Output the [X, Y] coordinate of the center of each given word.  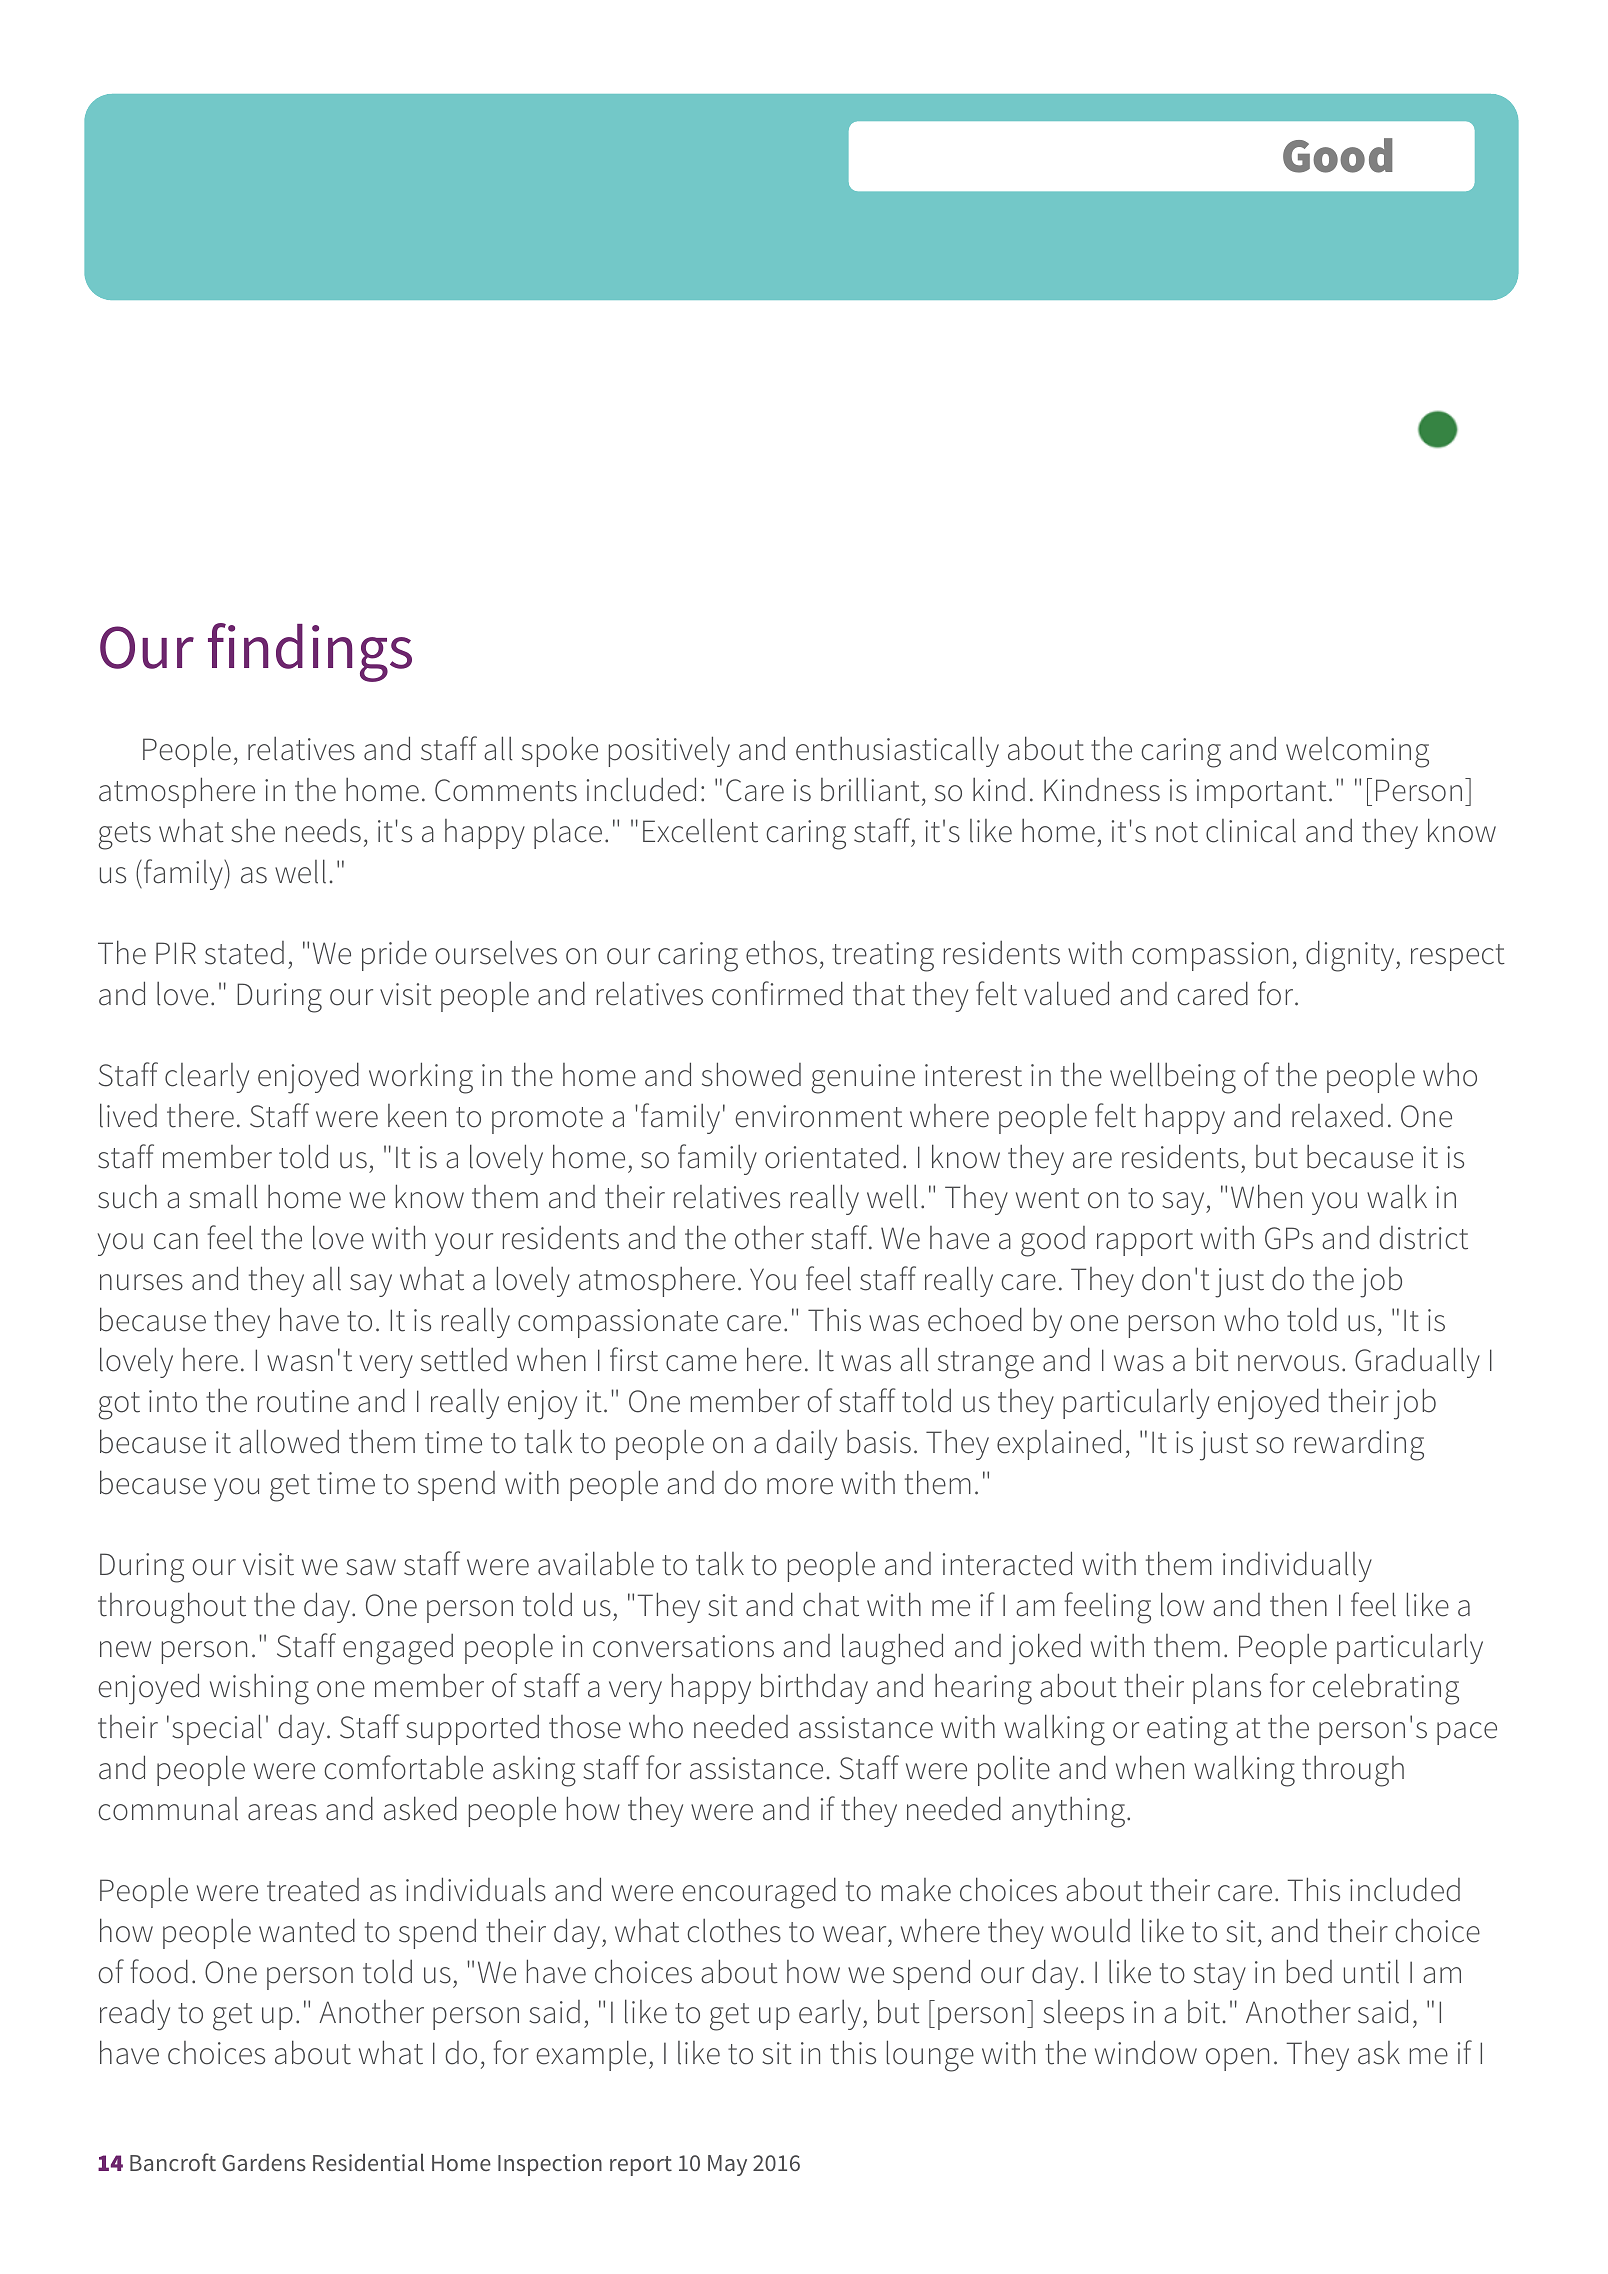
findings [310, 652]
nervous [1288, 1363]
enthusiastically [897, 751]
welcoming [1357, 752]
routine [303, 1401]
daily [806, 1445]
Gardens [264, 2162]
